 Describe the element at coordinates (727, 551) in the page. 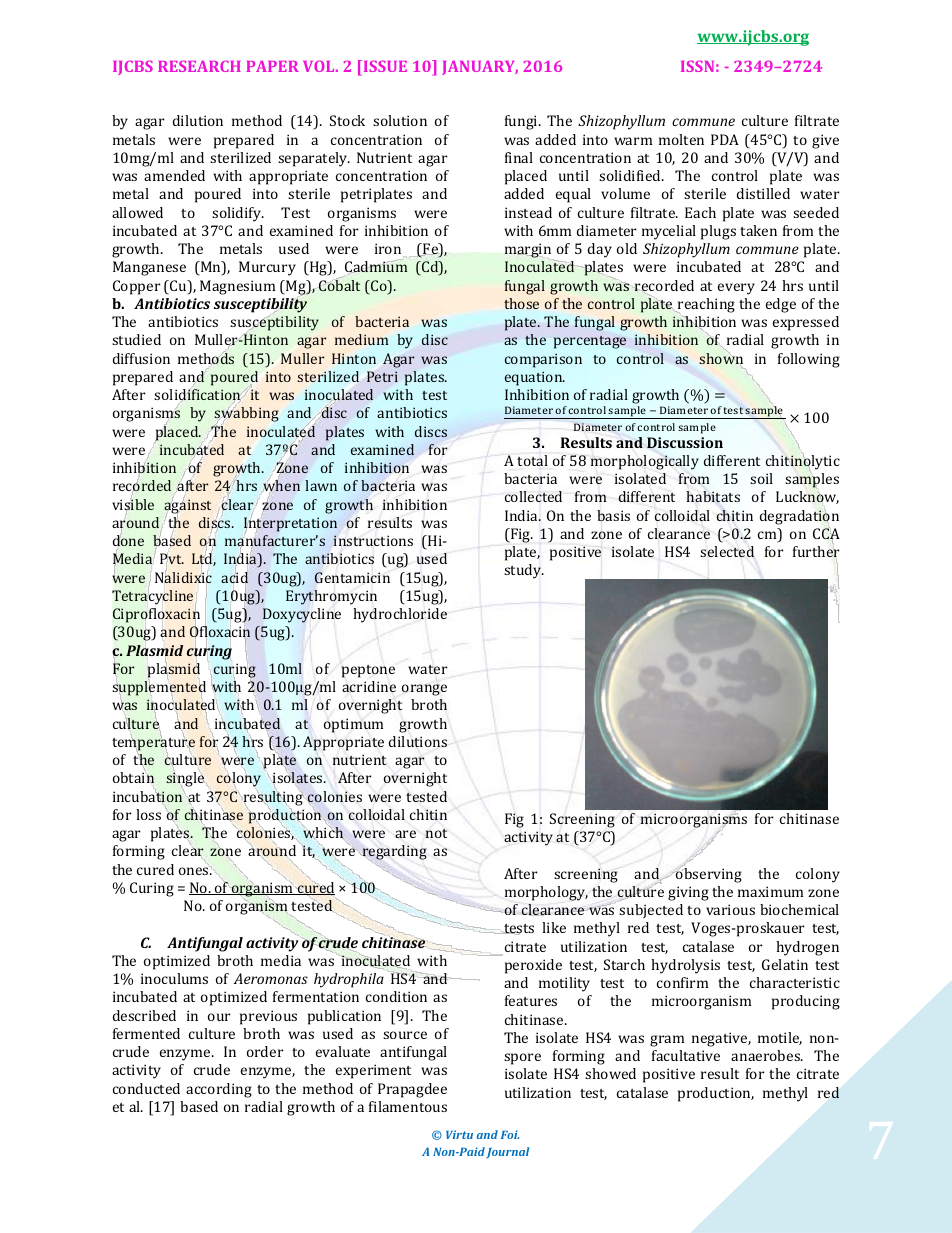

I see `selected` at that location.
